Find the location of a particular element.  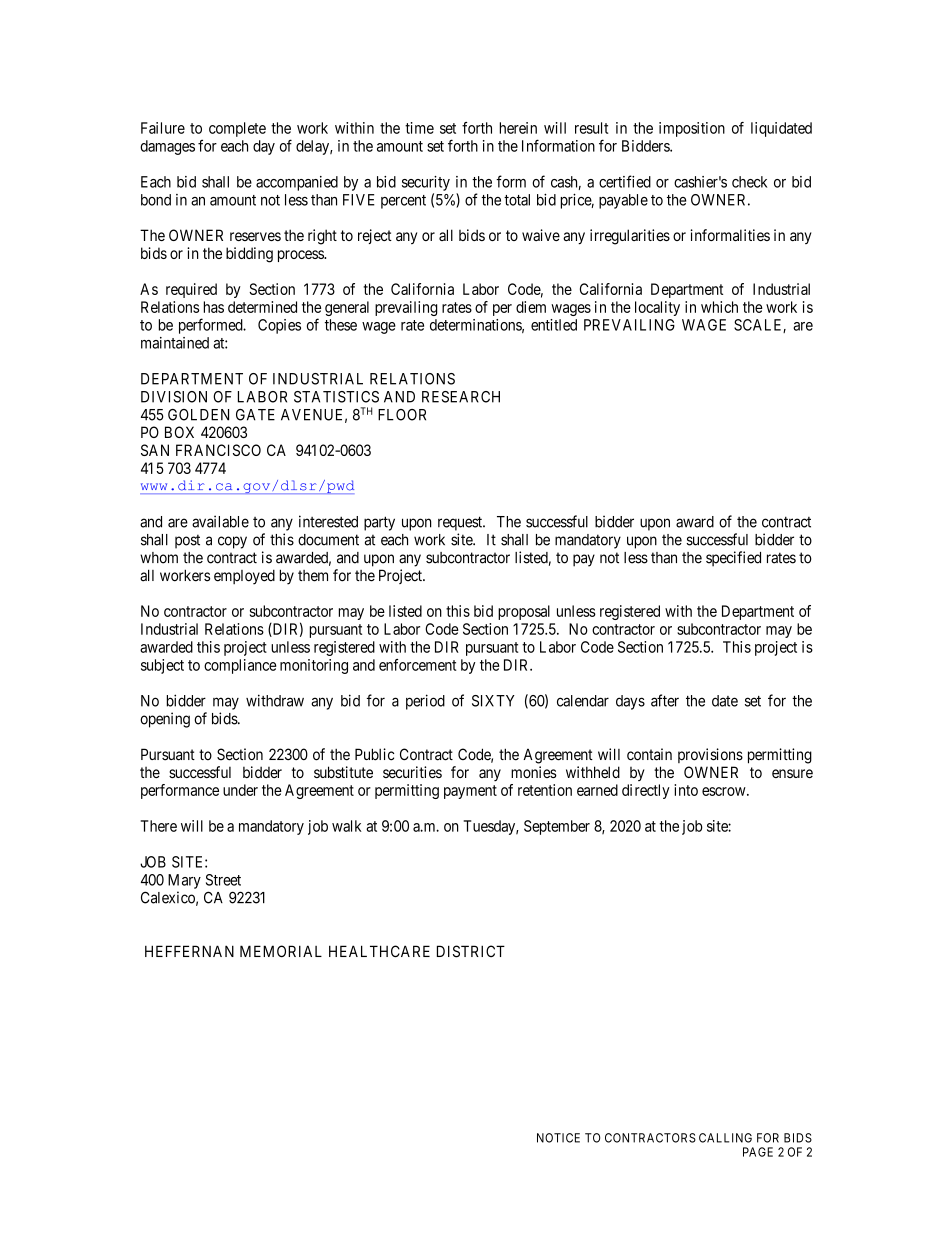

security is located at coordinates (426, 183).
